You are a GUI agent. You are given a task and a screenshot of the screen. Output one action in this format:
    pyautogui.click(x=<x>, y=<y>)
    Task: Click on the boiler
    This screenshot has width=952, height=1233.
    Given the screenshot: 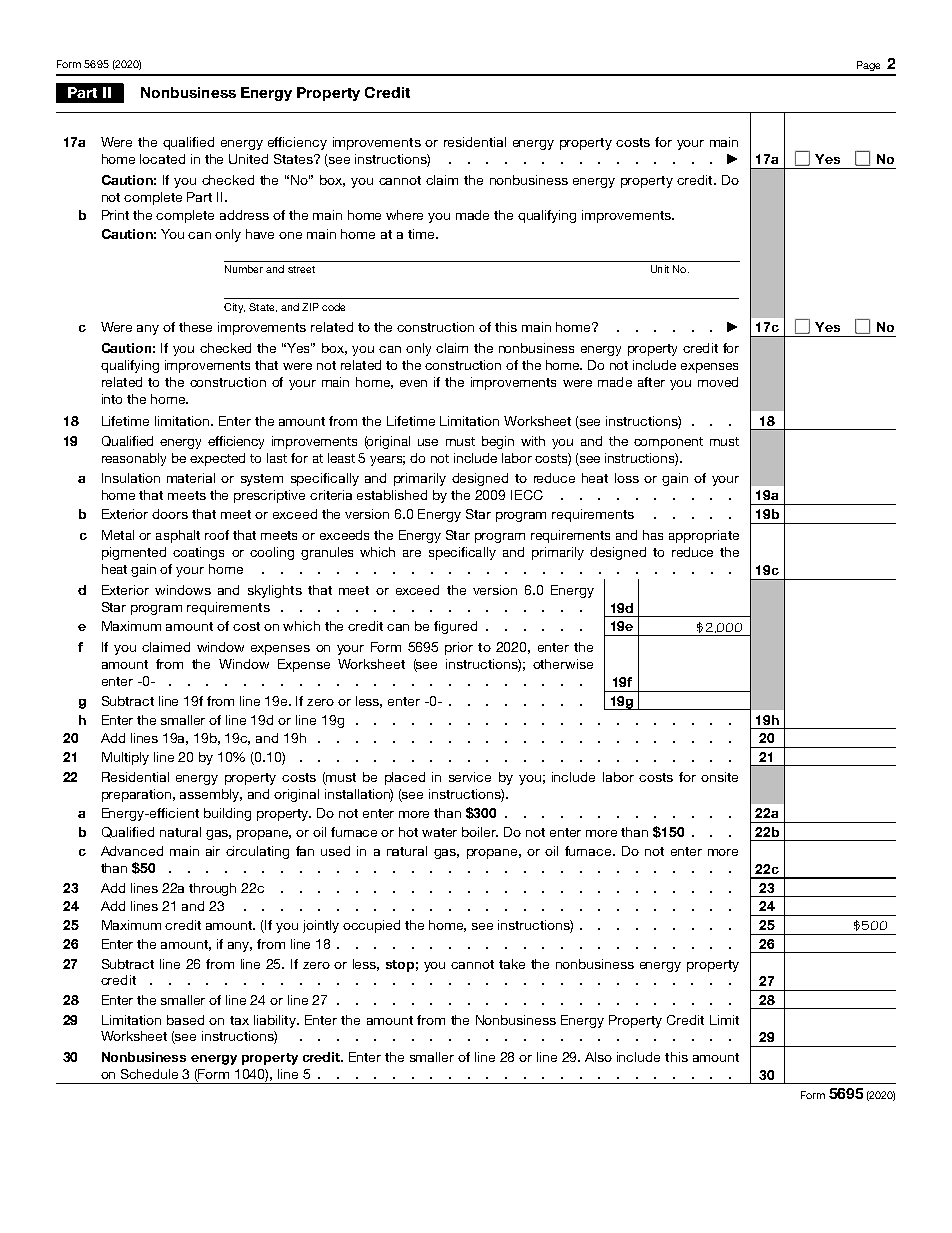 What is the action you would take?
    pyautogui.click(x=480, y=832)
